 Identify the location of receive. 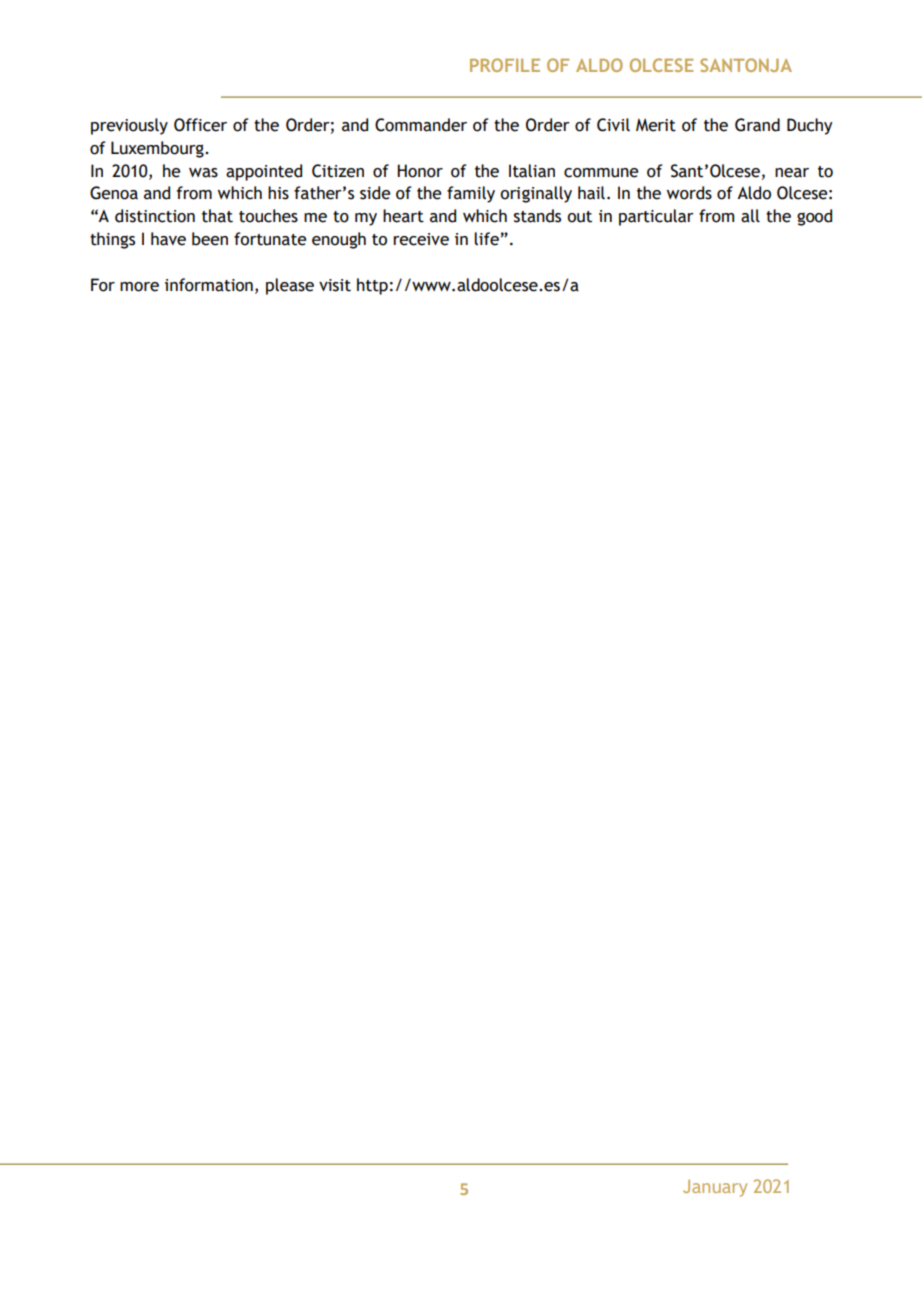
(421, 239).
